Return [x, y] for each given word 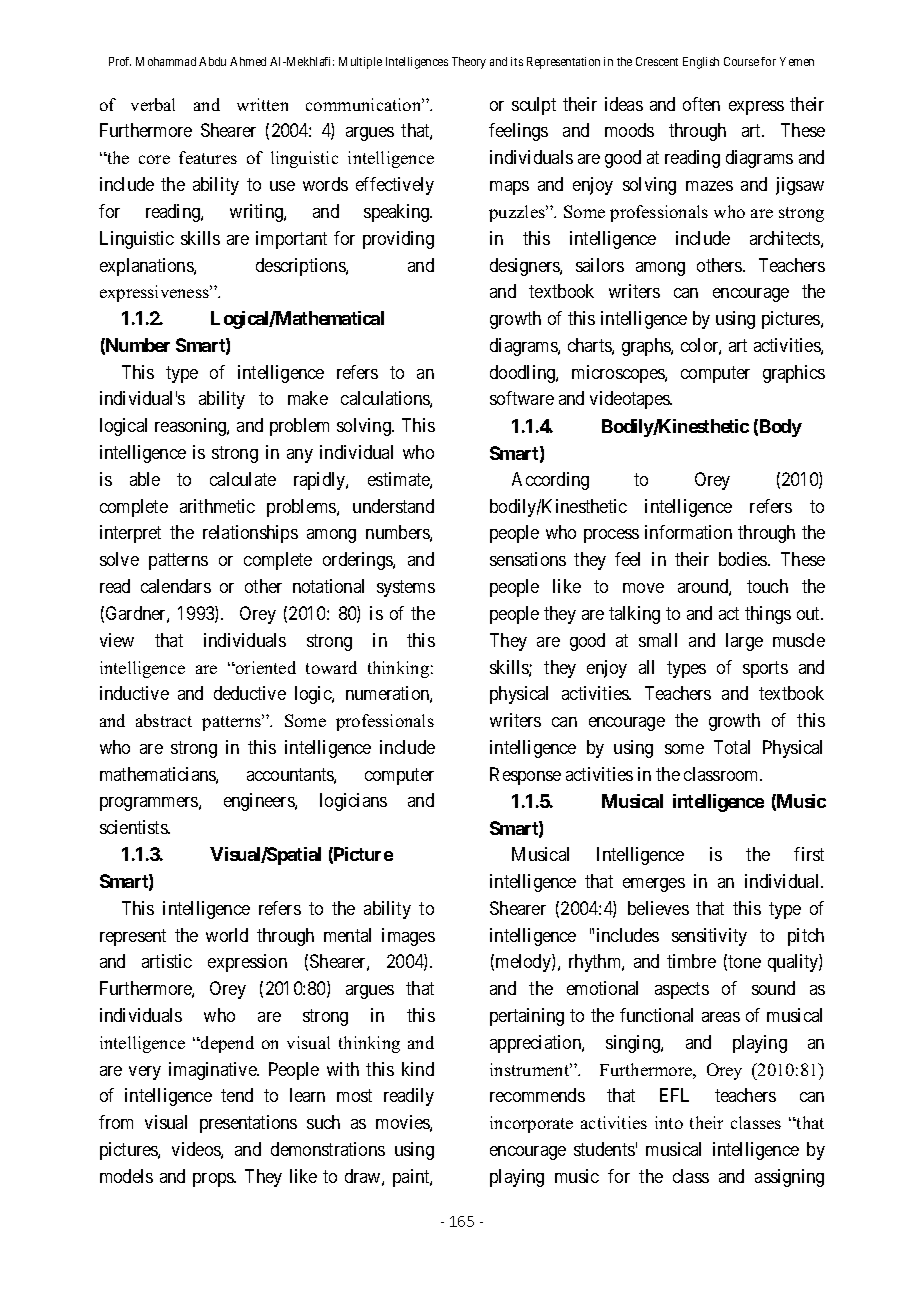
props [214, 1180]
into [669, 1122]
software [522, 398]
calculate [243, 479]
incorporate [531, 1124]
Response [525, 776]
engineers [260, 802]
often [701, 104]
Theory [469, 63]
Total [732, 747]
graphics [794, 374]
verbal [153, 104]
